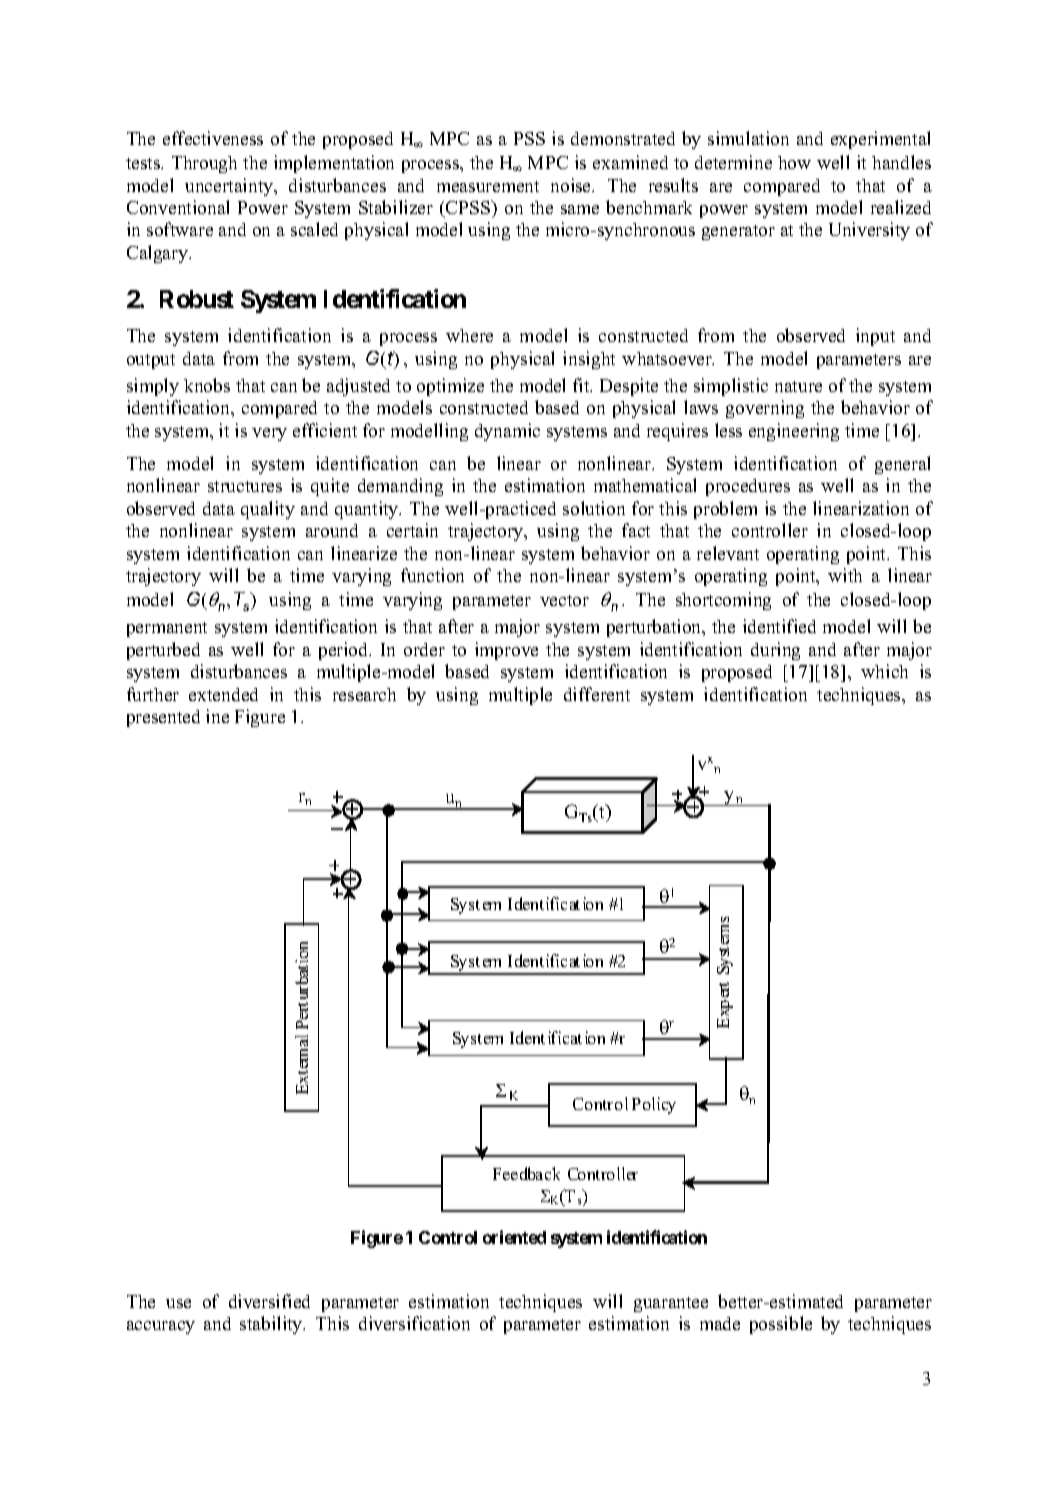  I want to click on presented, so click(163, 718).
